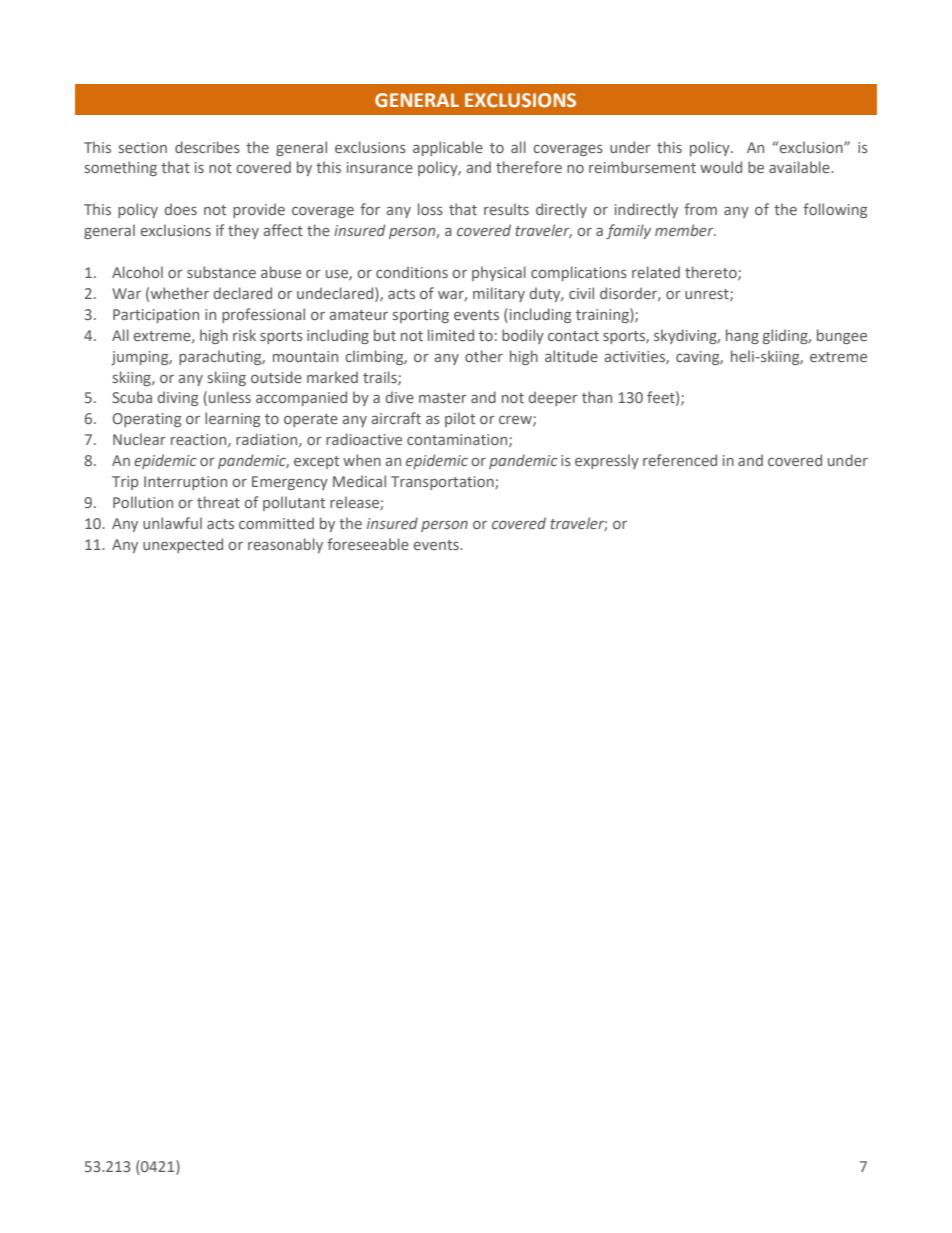  Describe the element at coordinates (443, 398) in the page. I see `master` at that location.
